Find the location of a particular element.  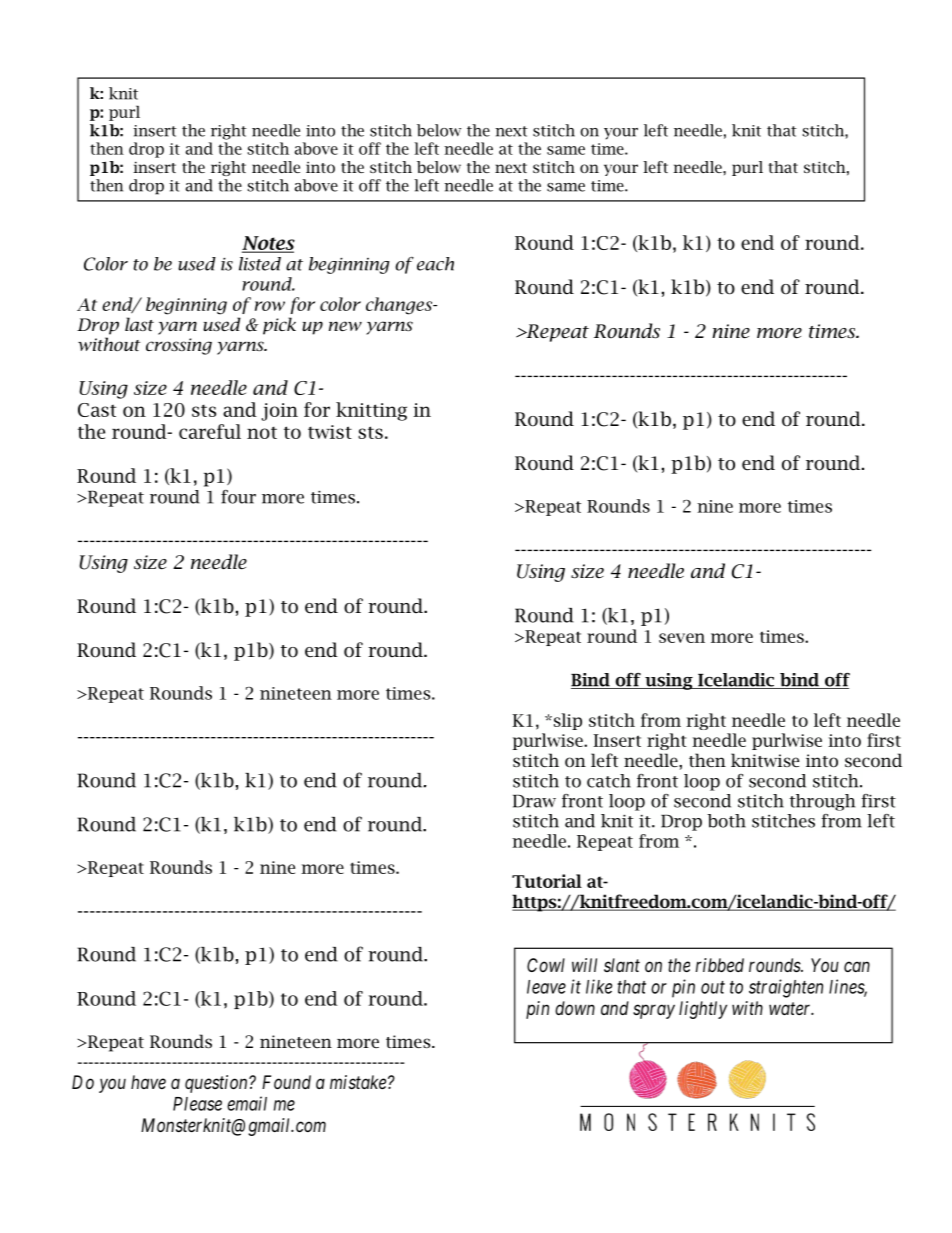

listed is located at coordinates (260, 264).
